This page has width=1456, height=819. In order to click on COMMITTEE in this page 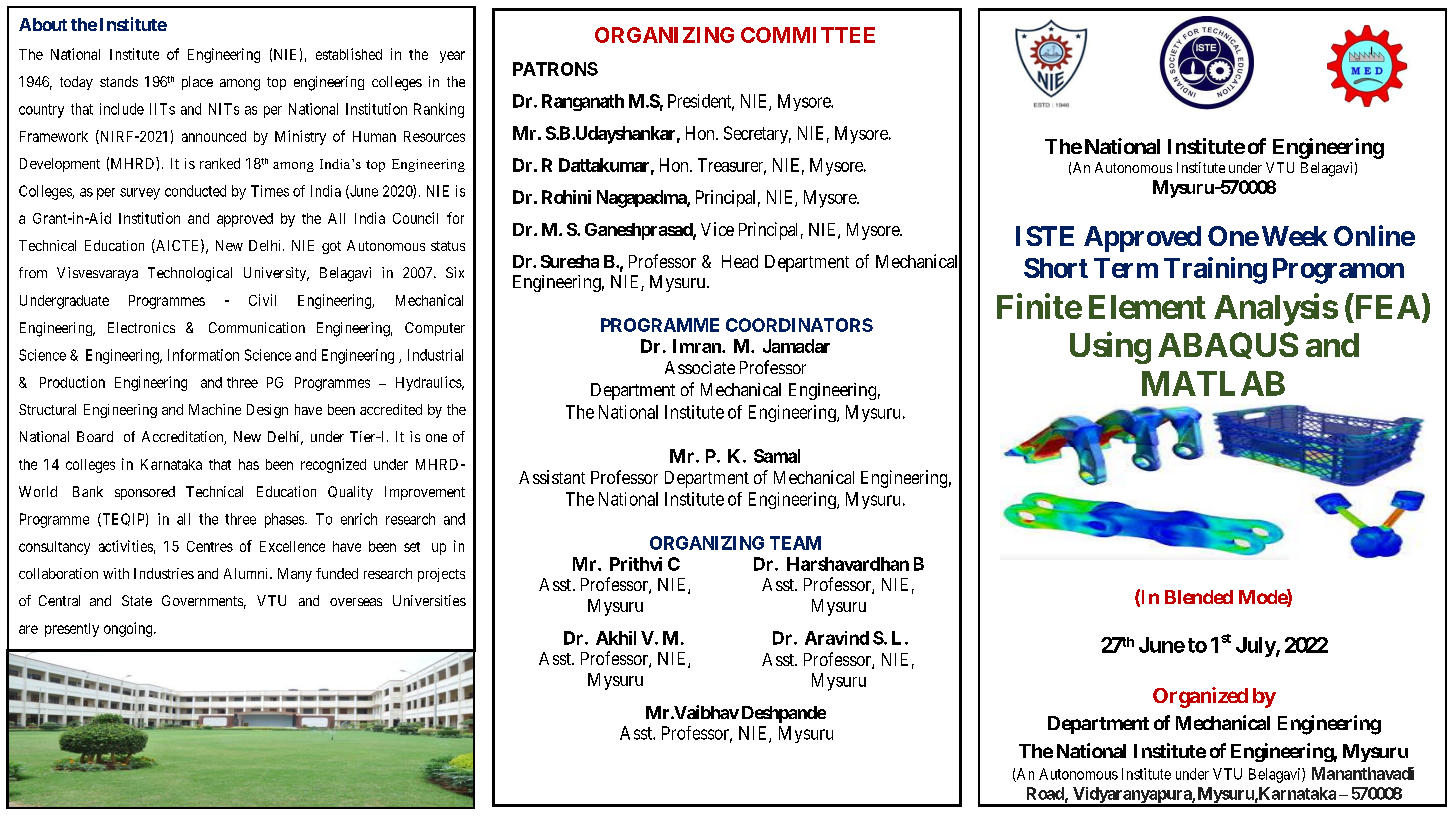, I will do `click(808, 35)`.
